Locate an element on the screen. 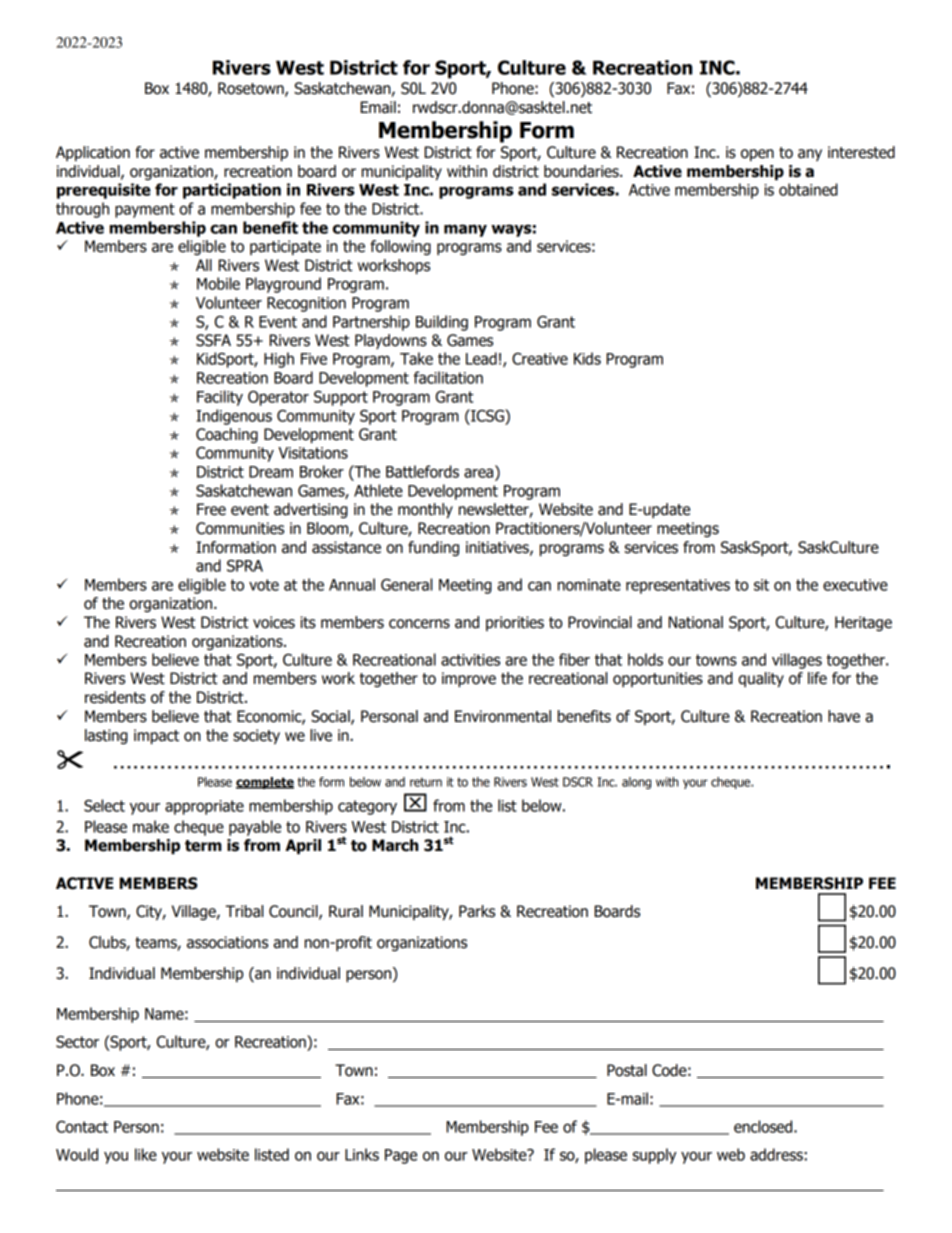 This screenshot has height=1233, width=952. Page is located at coordinates (401, 1156).
